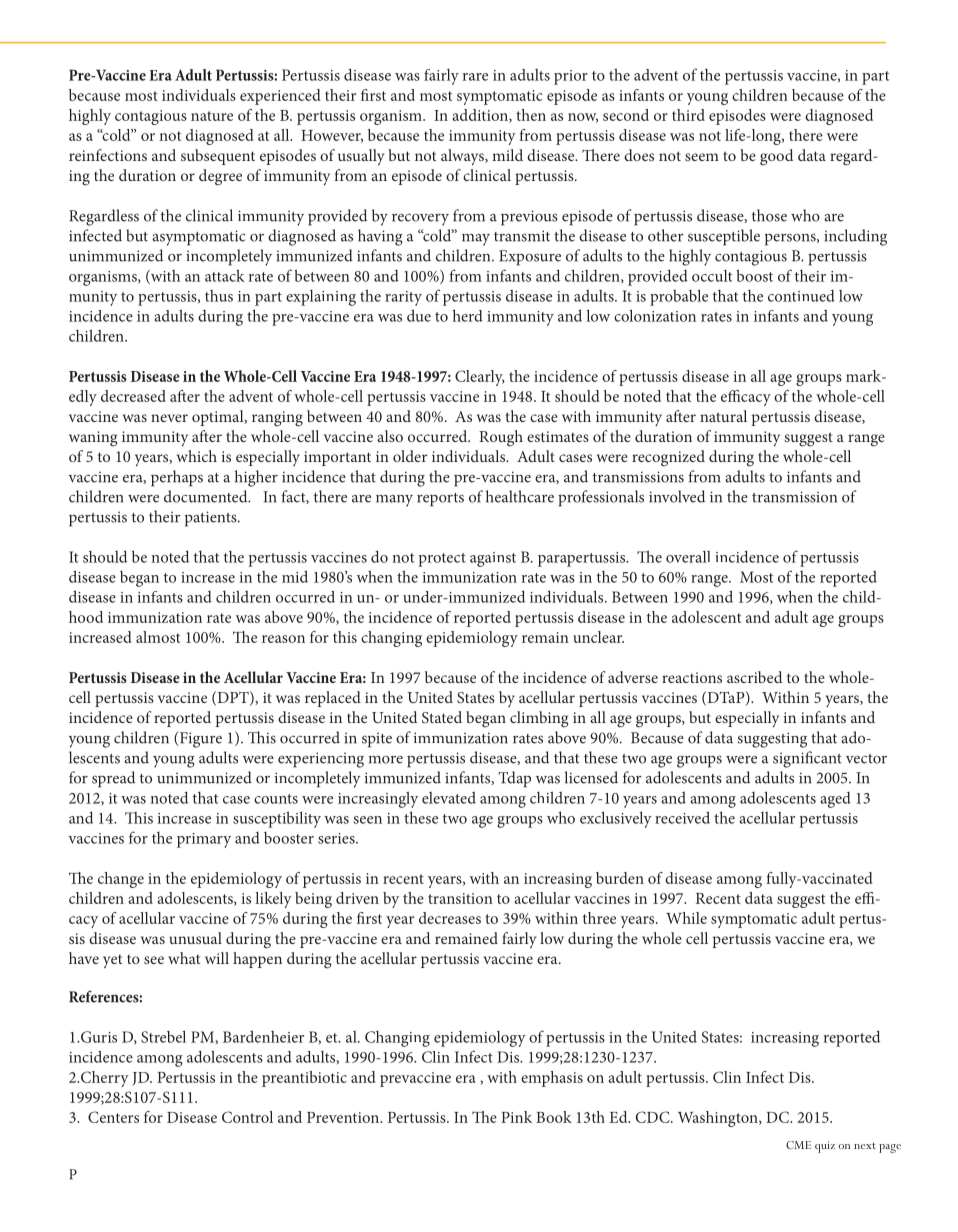 The height and width of the document is (1232, 958). Describe the element at coordinates (776, 157) in the document. I see `good` at that location.
